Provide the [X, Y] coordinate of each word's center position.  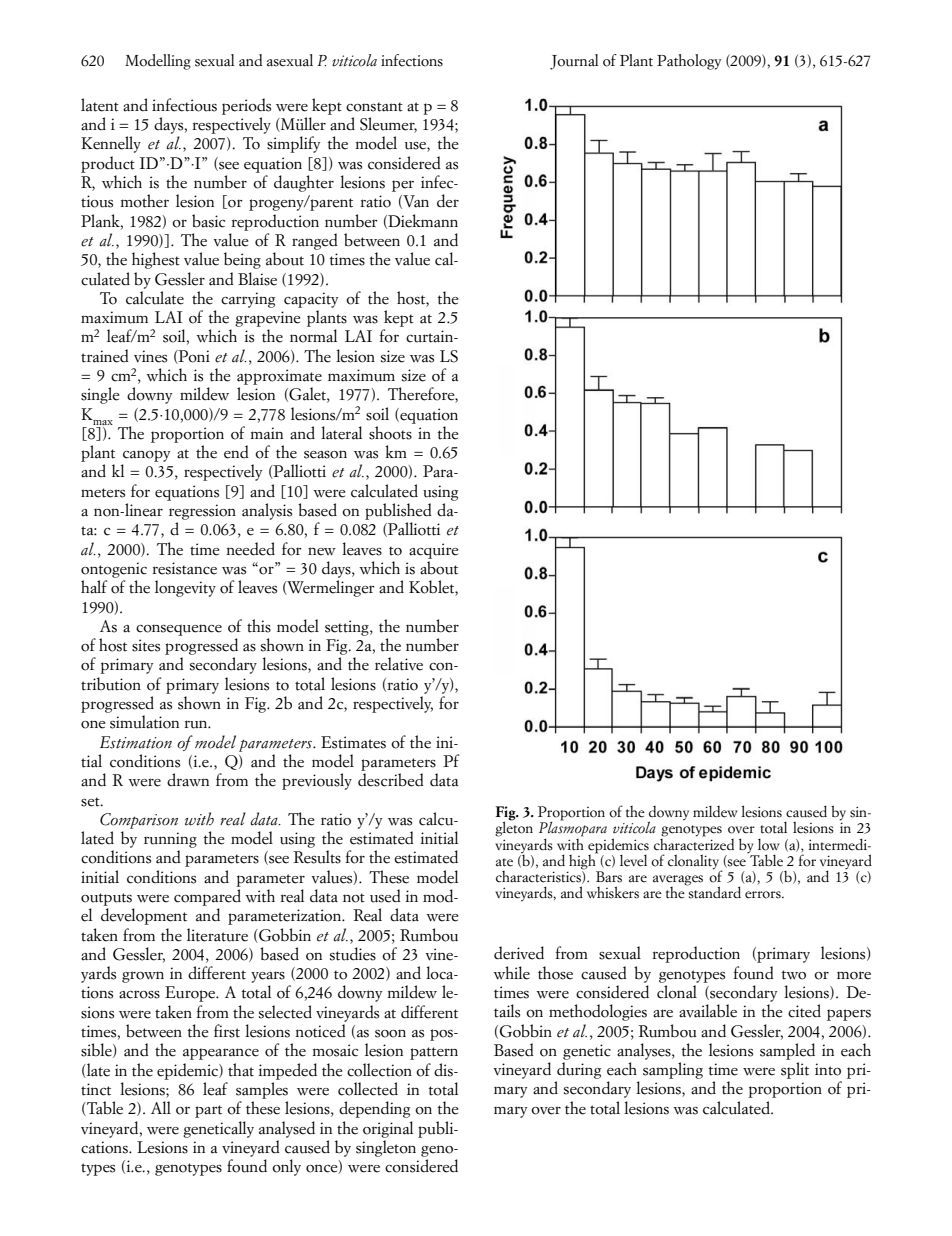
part [208, 1111]
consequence [179, 630]
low [769, 844]
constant [374, 107]
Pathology [689, 62]
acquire [434, 551]
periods [246, 106]
